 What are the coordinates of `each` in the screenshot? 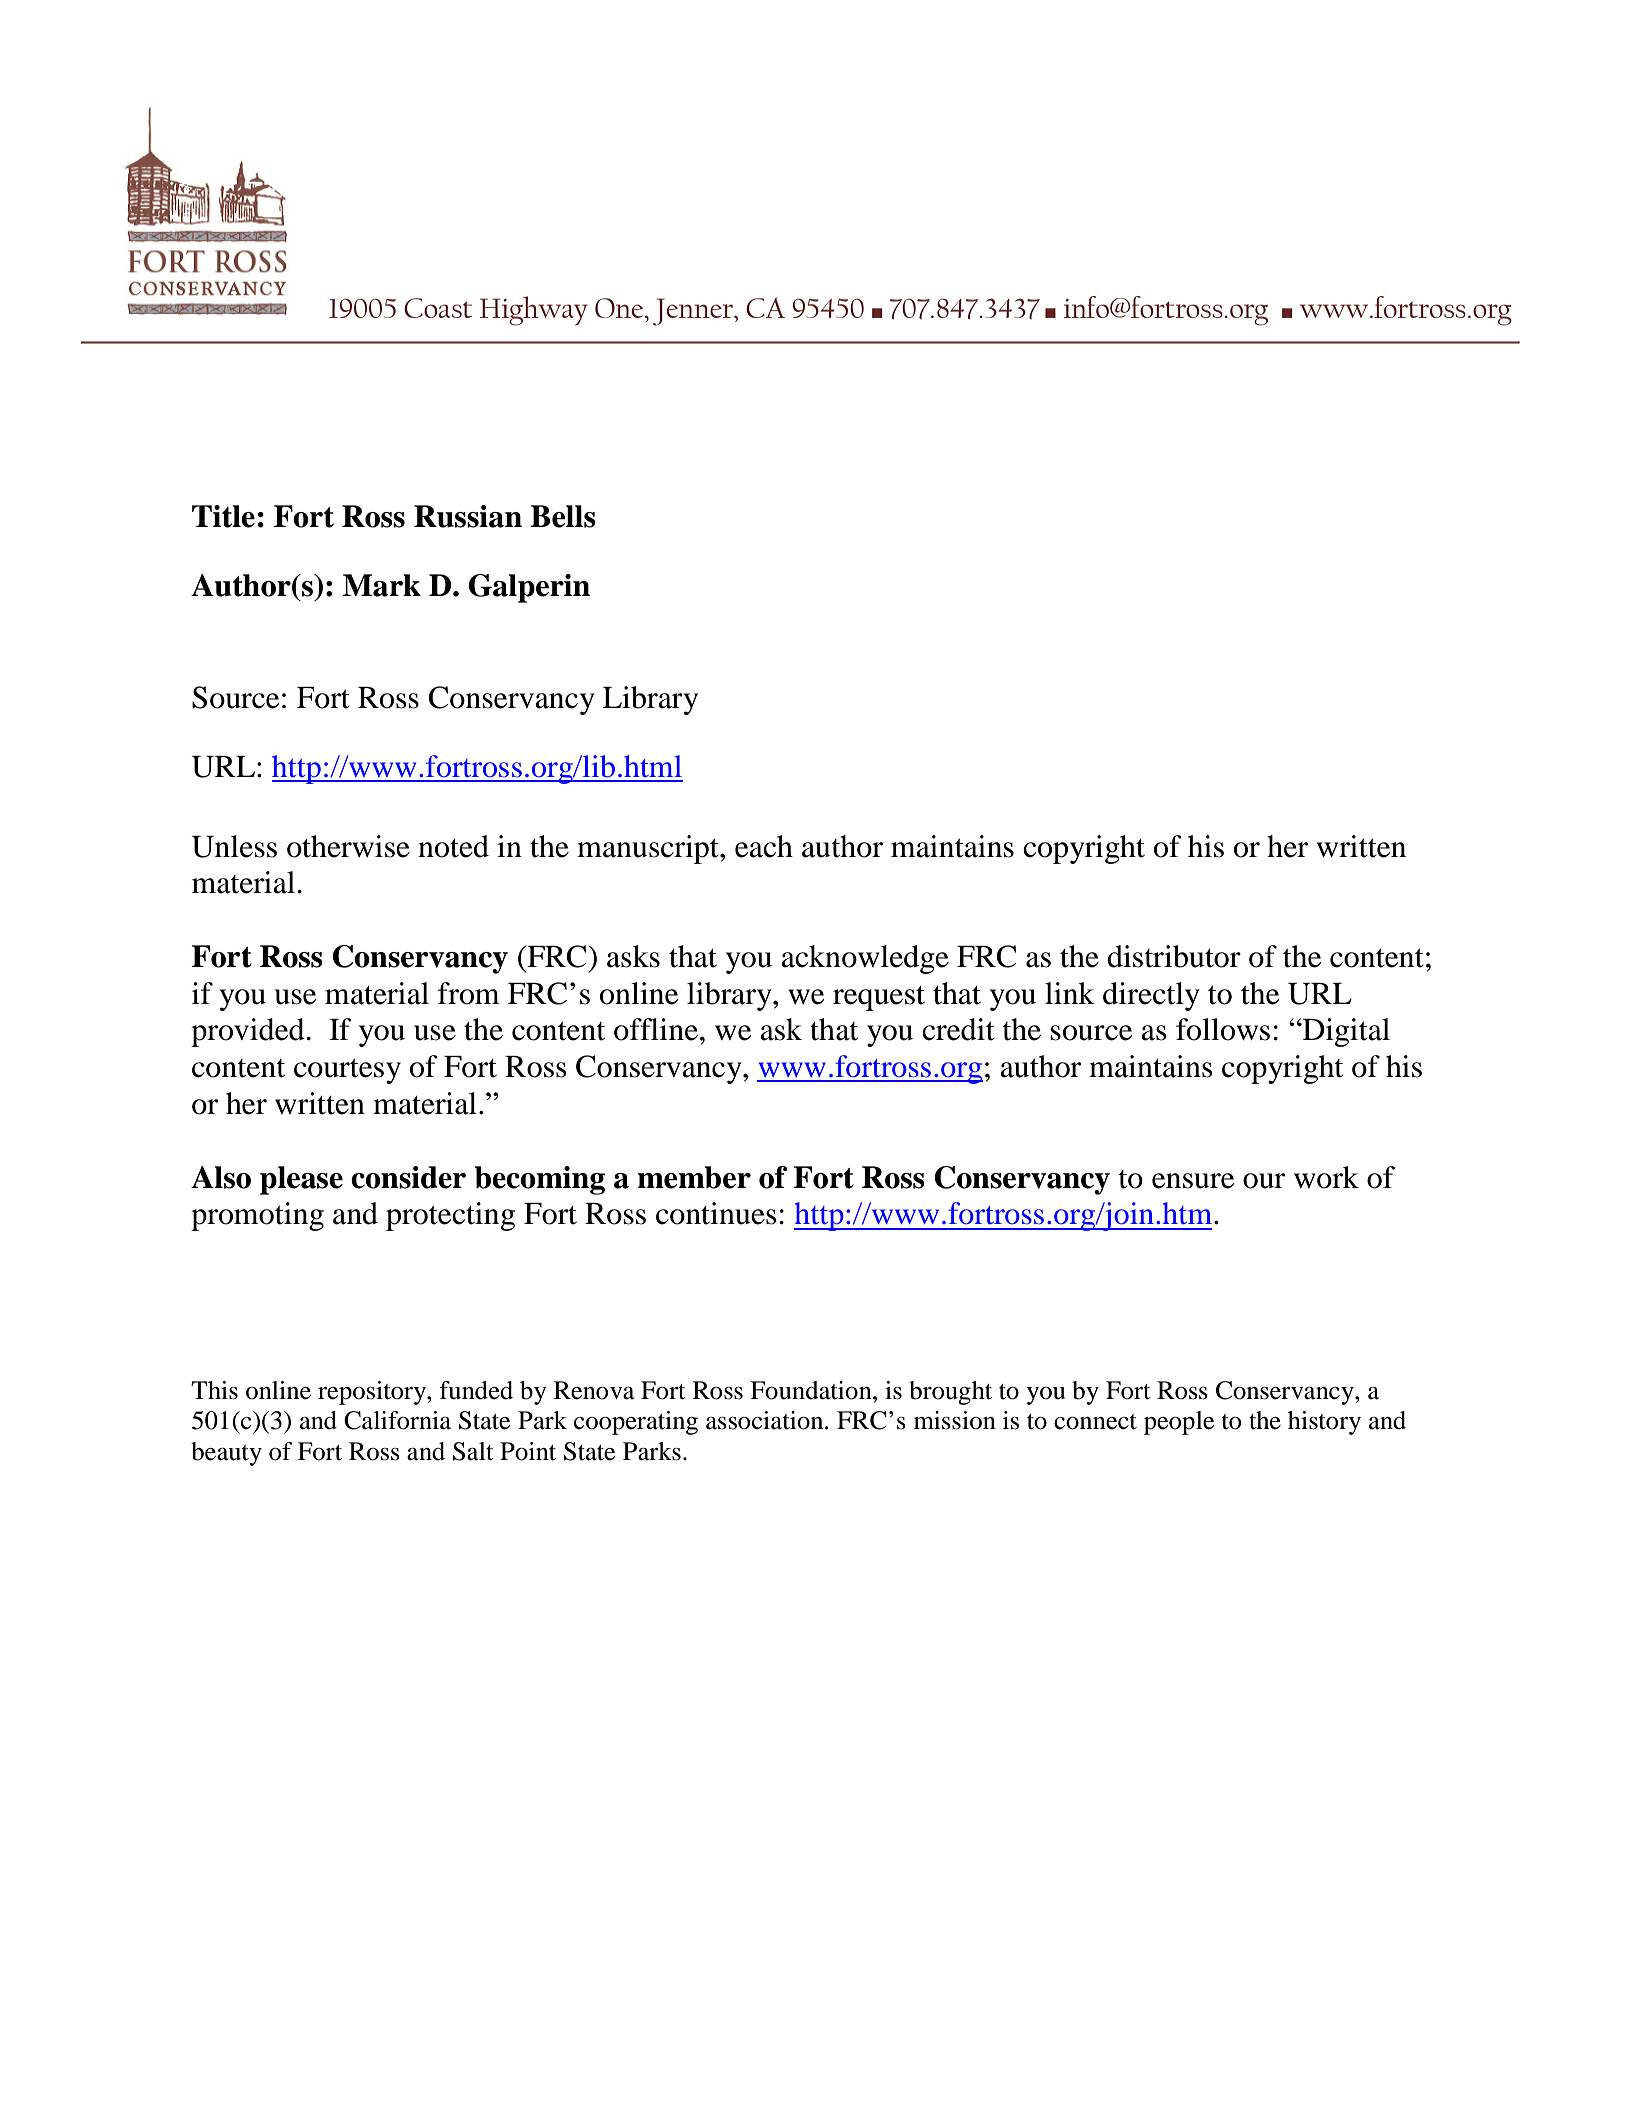 It's located at (764, 846).
